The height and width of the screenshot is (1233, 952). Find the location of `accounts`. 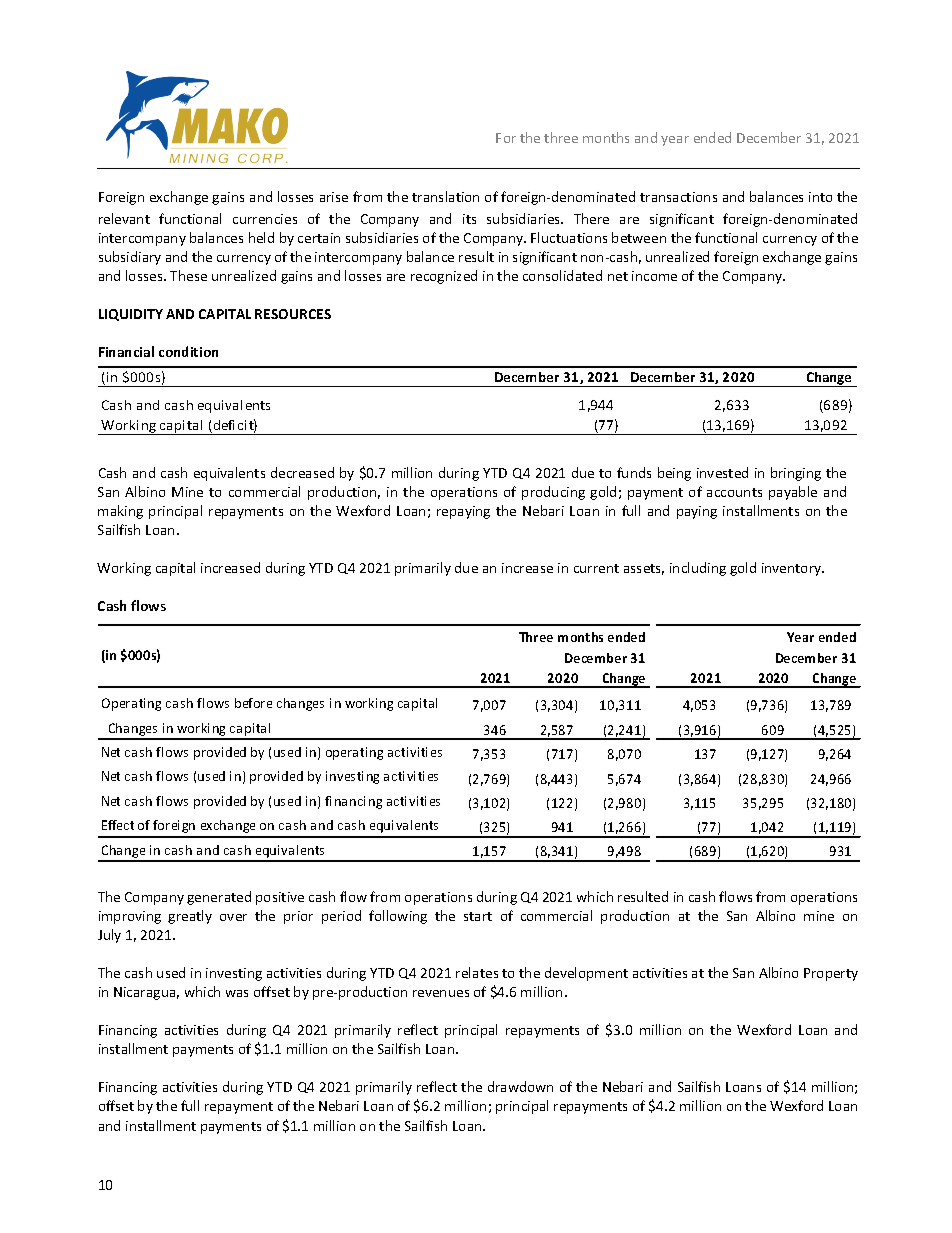

accounts is located at coordinates (734, 492).
